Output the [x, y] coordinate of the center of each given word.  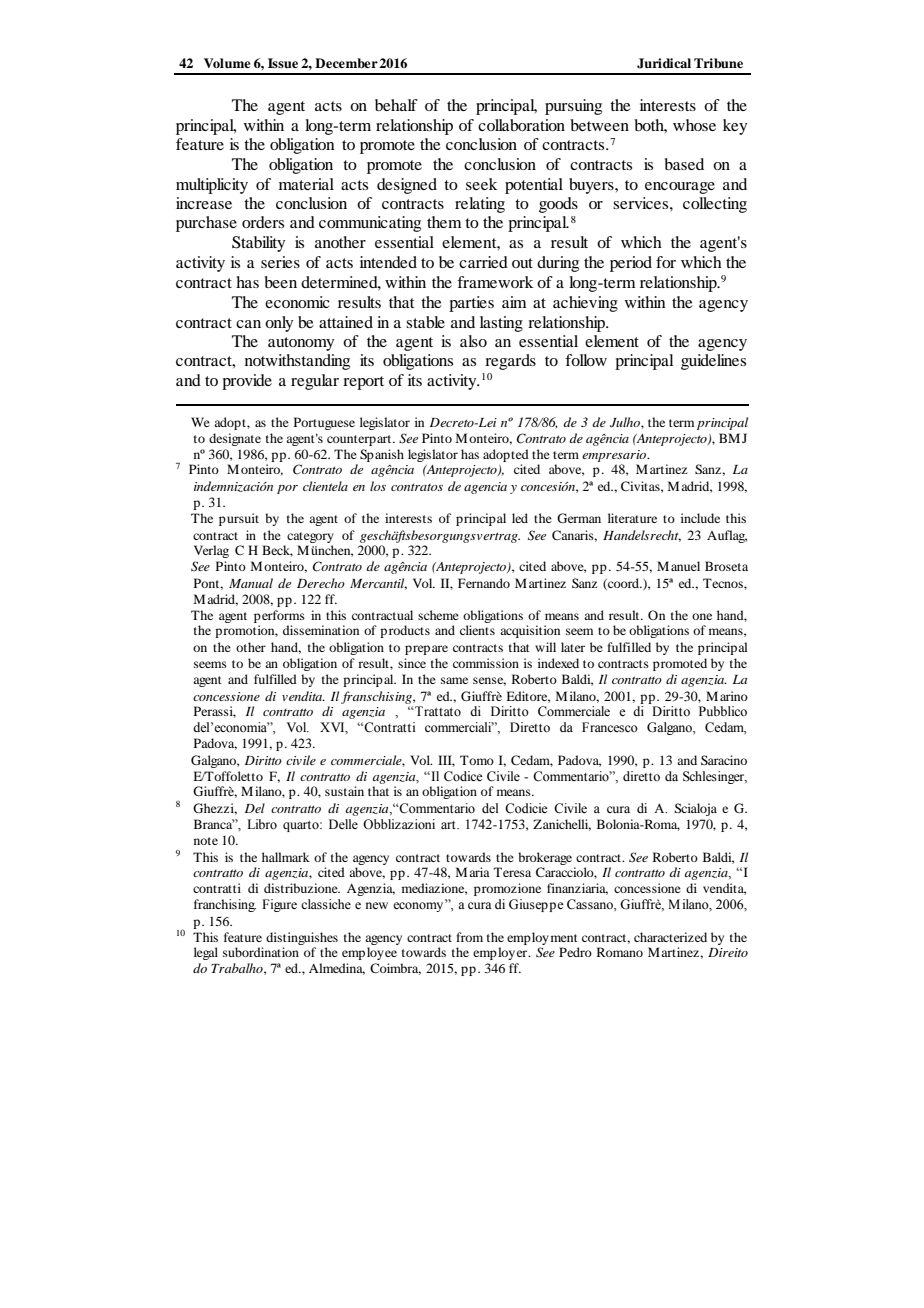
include [700, 518]
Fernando [484, 583]
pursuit [239, 519]
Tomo [477, 760]
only [279, 324]
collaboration [521, 125]
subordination [261, 952]
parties [471, 304]
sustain [344, 791]
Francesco [610, 727]
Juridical [664, 63]
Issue [283, 63]
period [631, 264]
